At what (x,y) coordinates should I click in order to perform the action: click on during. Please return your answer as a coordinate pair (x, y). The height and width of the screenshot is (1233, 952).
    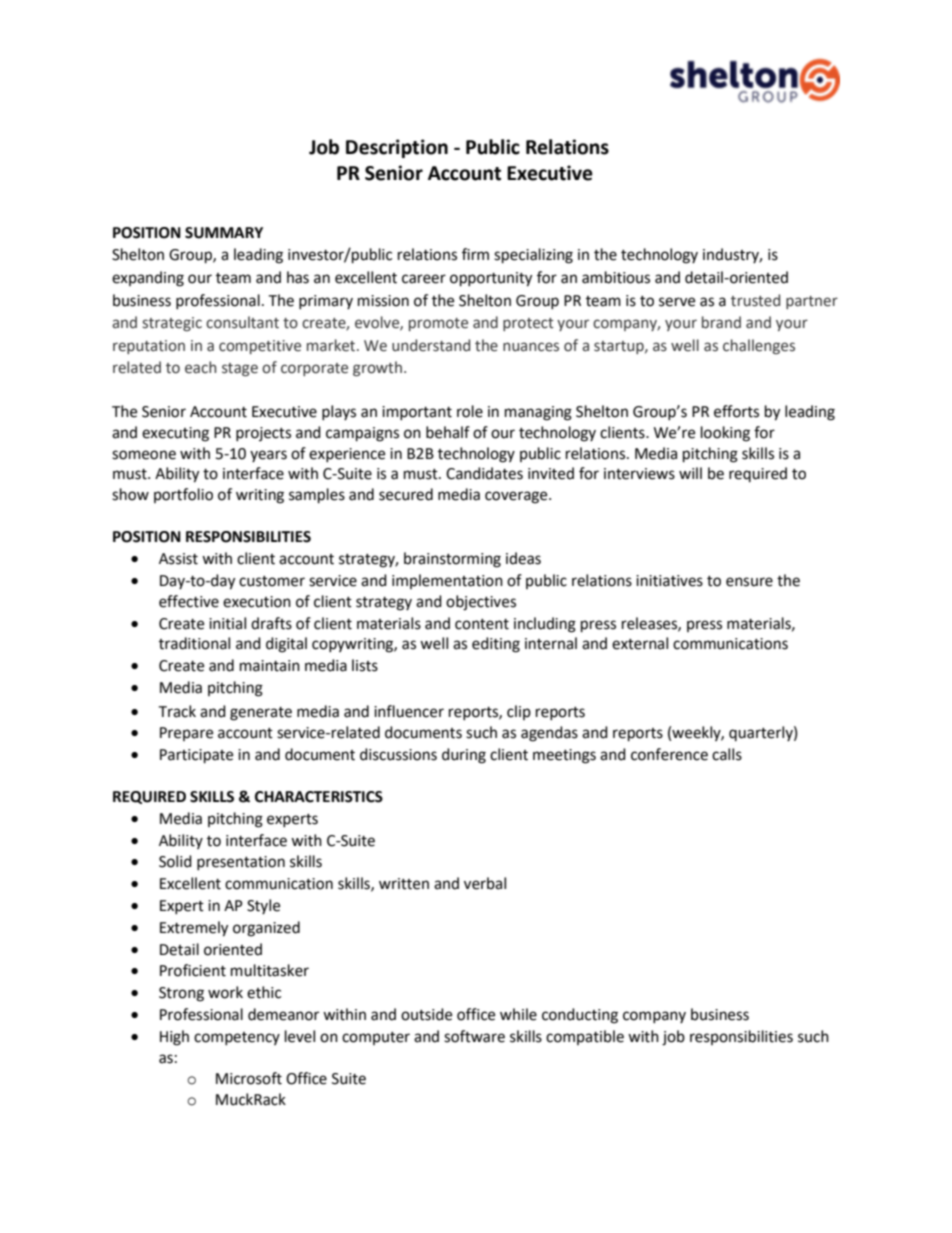
    Looking at the image, I should click on (464, 756).
